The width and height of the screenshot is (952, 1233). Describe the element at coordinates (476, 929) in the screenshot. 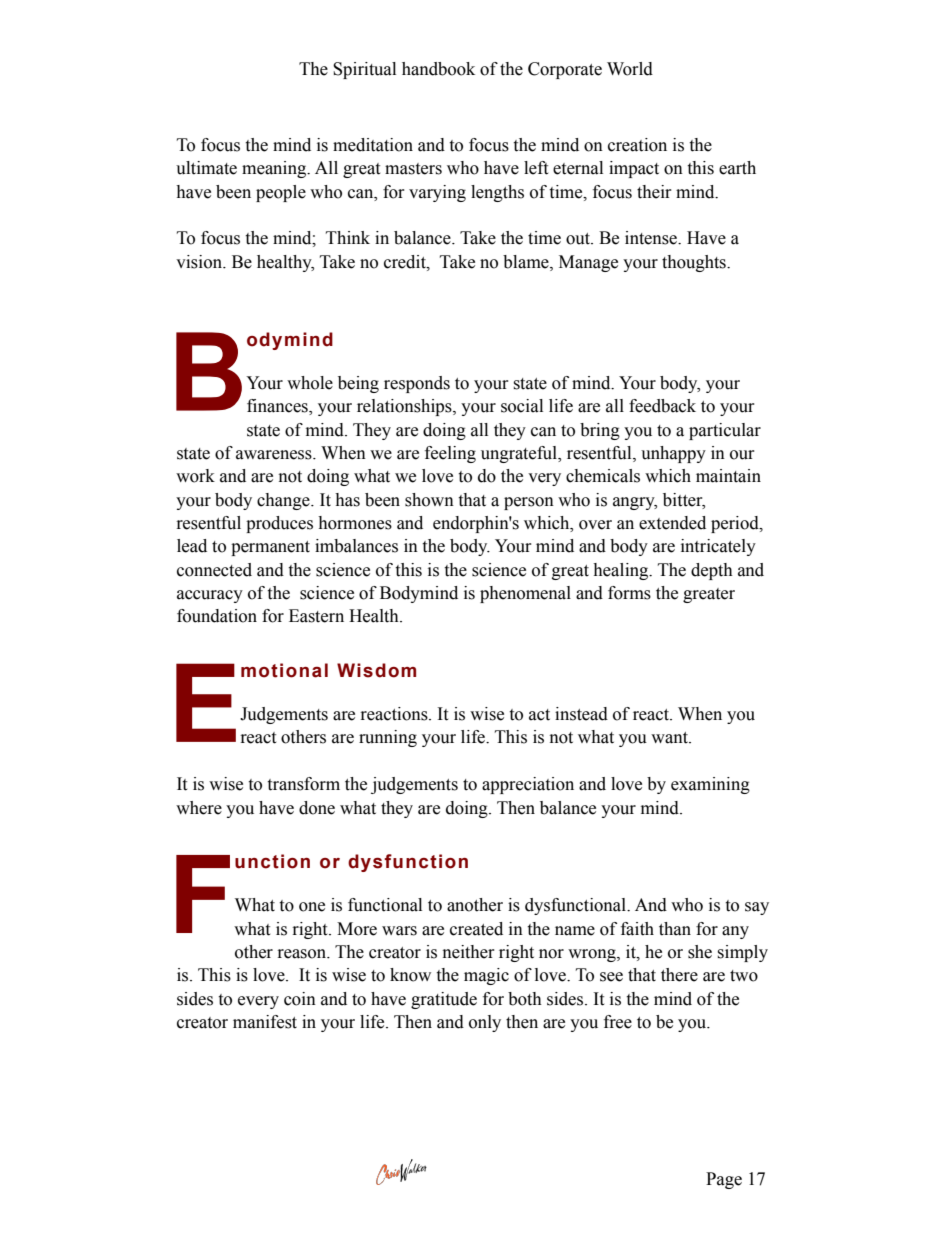

I see `created` at that location.
